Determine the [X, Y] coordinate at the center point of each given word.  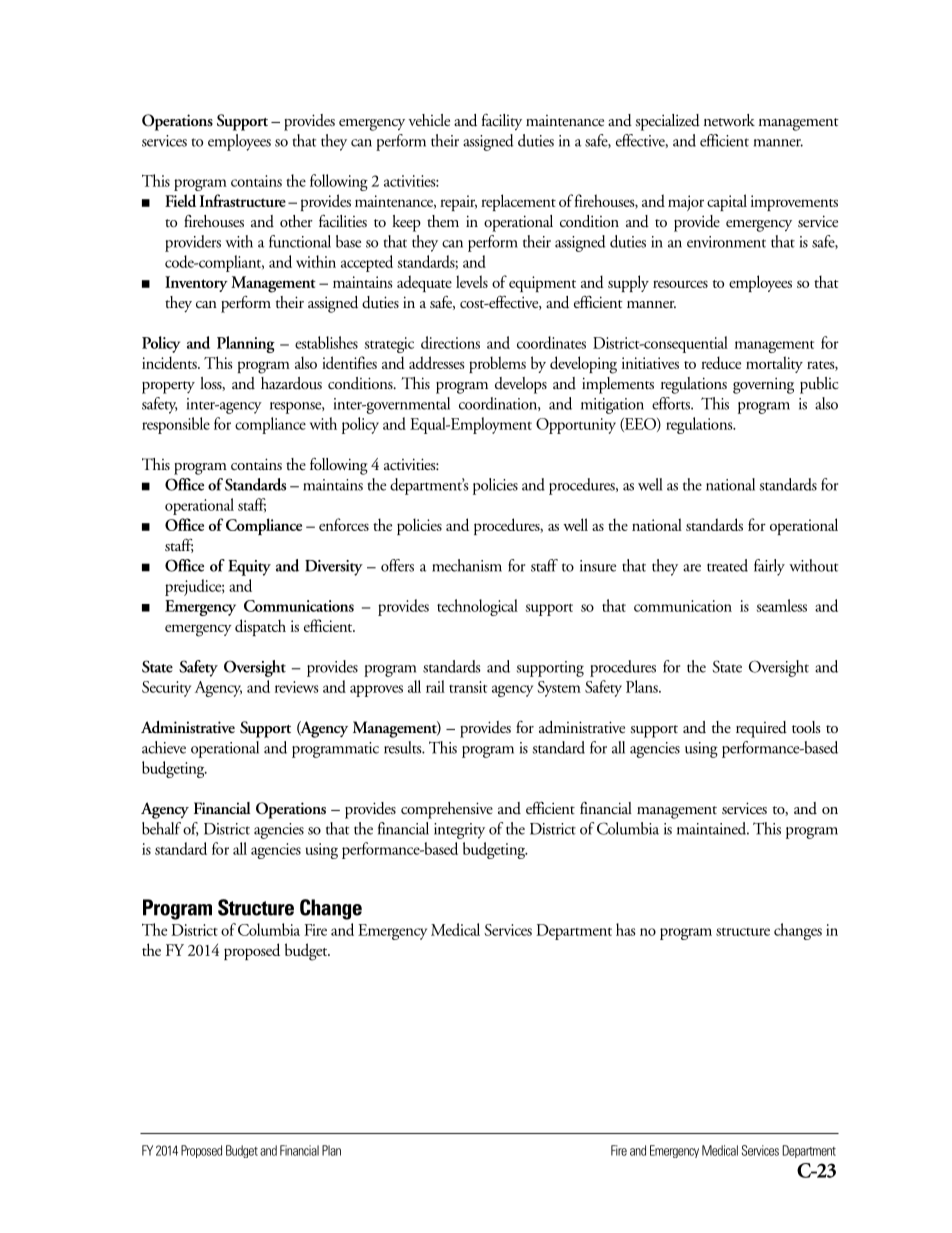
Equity [249, 568]
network [729, 120]
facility [502, 122]
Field [180, 200]
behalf [161, 828]
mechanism [467, 565]
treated [727, 565]
